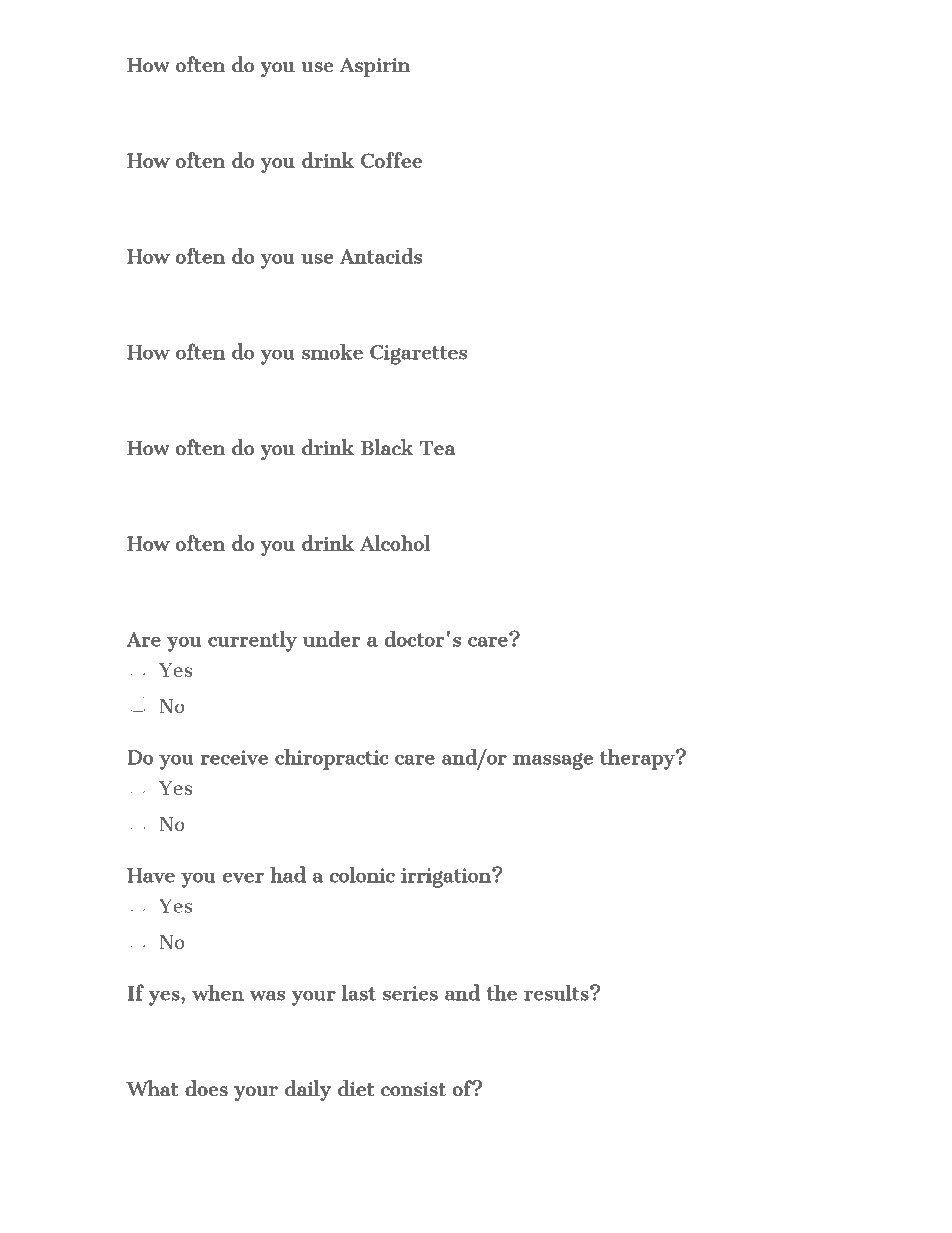 The height and width of the screenshot is (1233, 952). What do you see at coordinates (557, 992) in the screenshot?
I see `results` at bounding box center [557, 992].
